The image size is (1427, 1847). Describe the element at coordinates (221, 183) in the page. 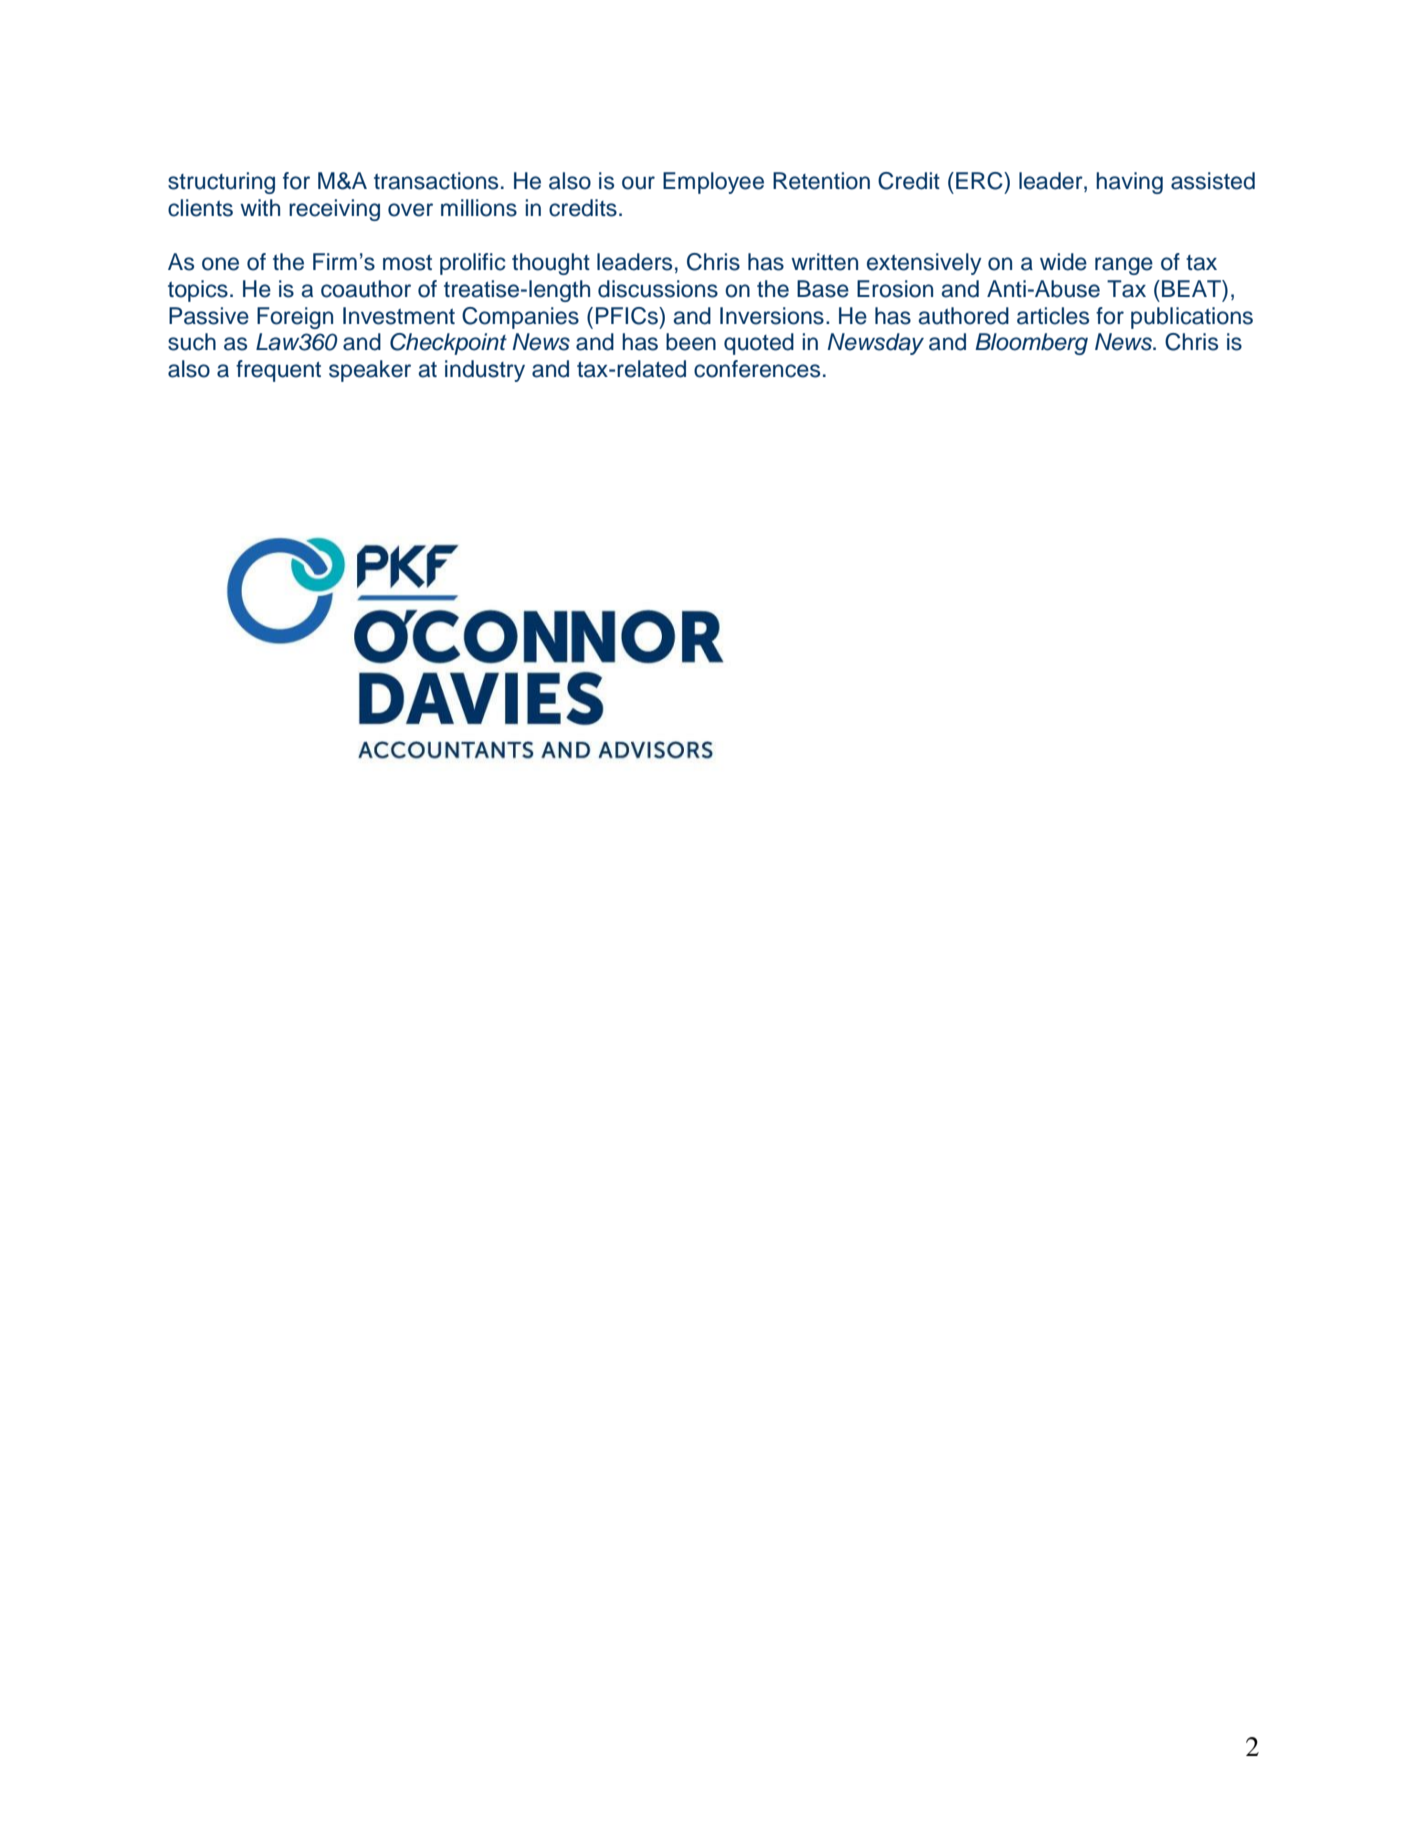

I see `structuring` at that location.
